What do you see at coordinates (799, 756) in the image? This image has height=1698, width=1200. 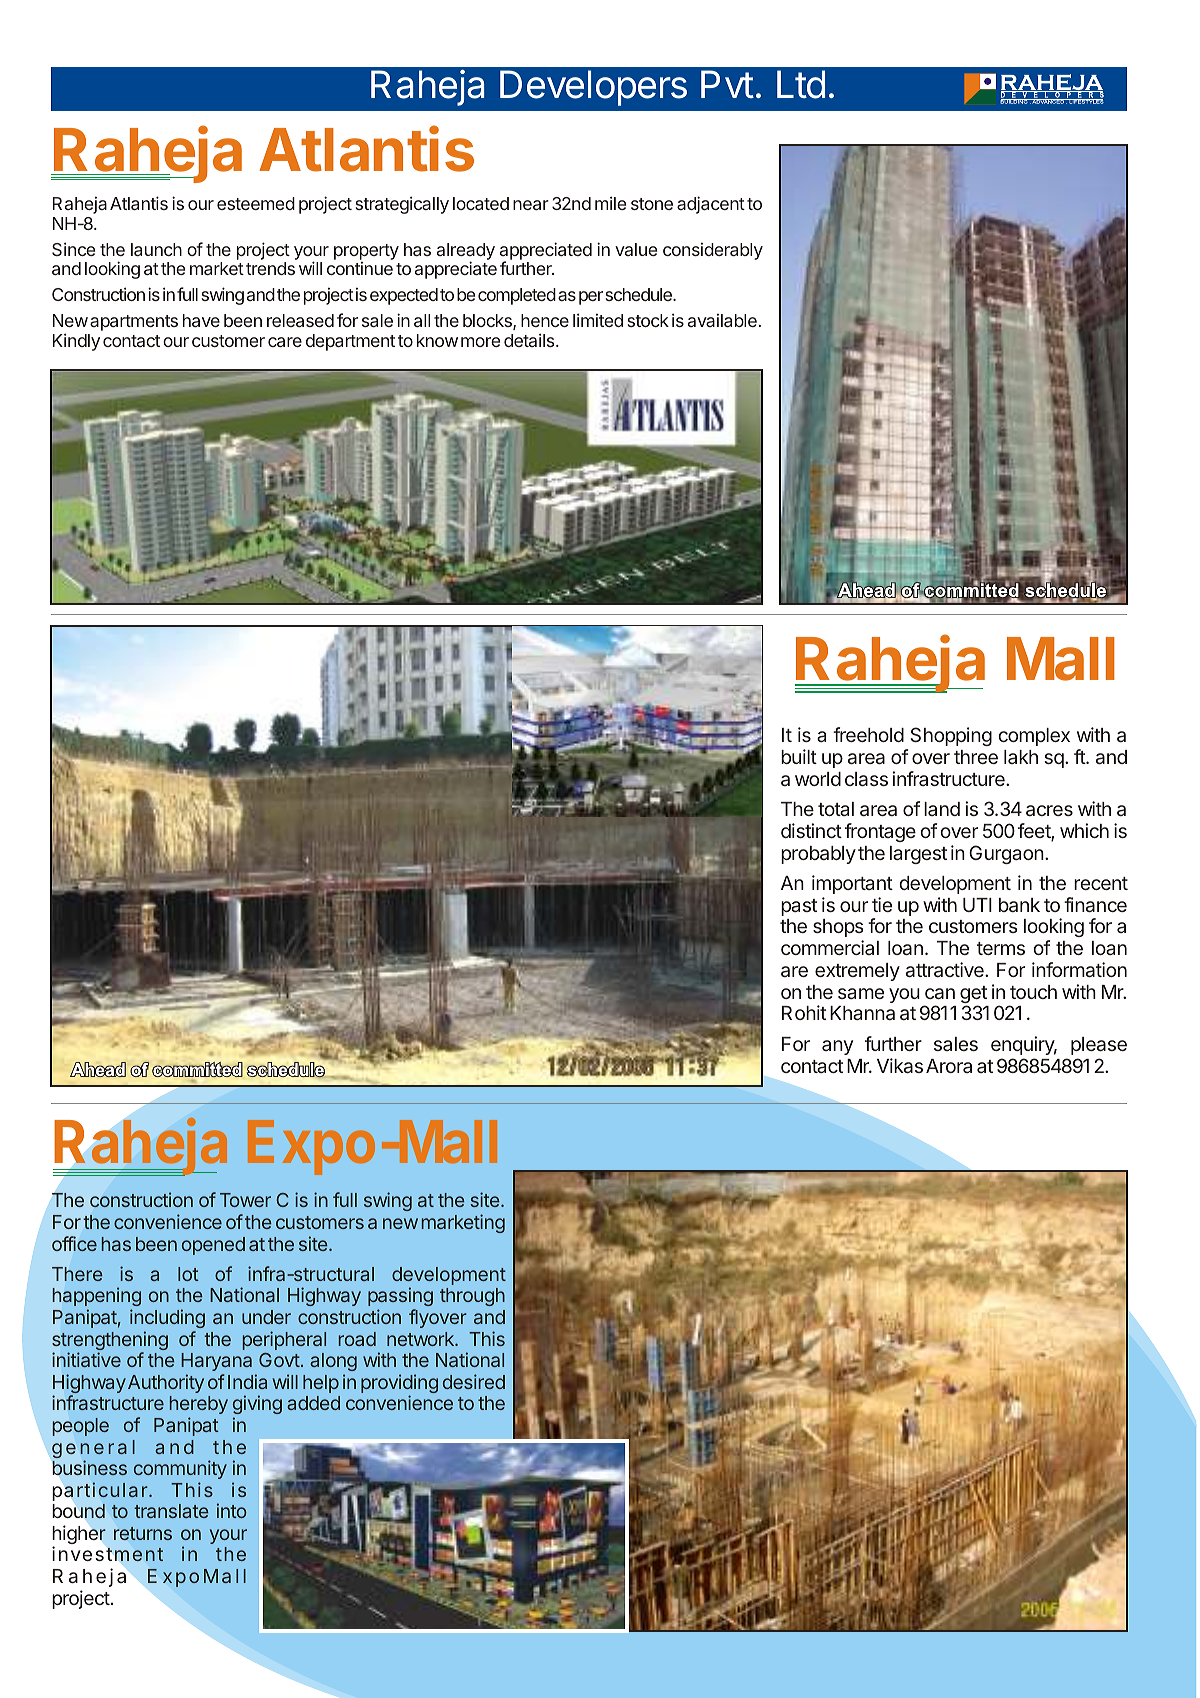 I see `built` at bounding box center [799, 756].
